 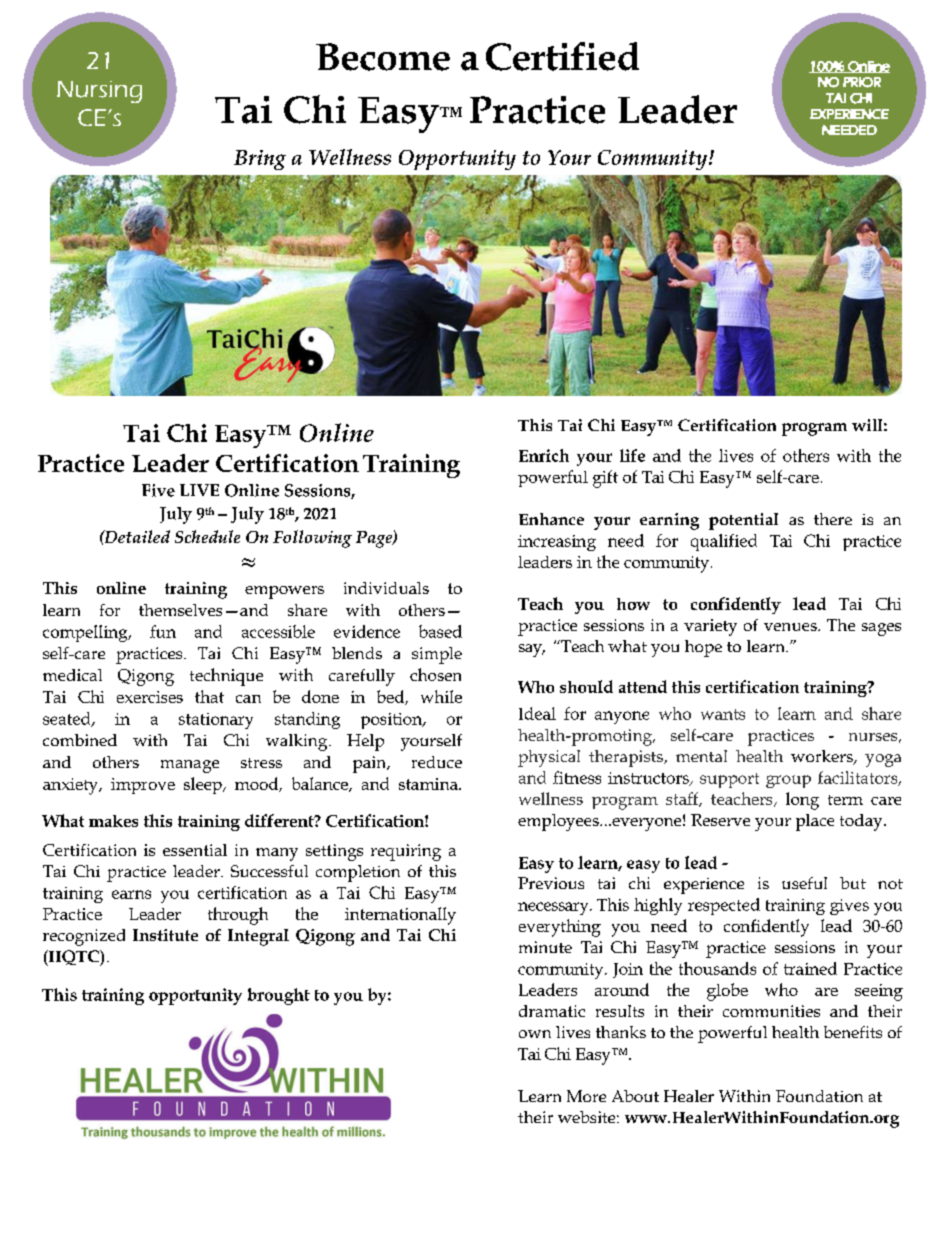 What do you see at coordinates (84, 937) in the document?
I see `recognized` at bounding box center [84, 937].
